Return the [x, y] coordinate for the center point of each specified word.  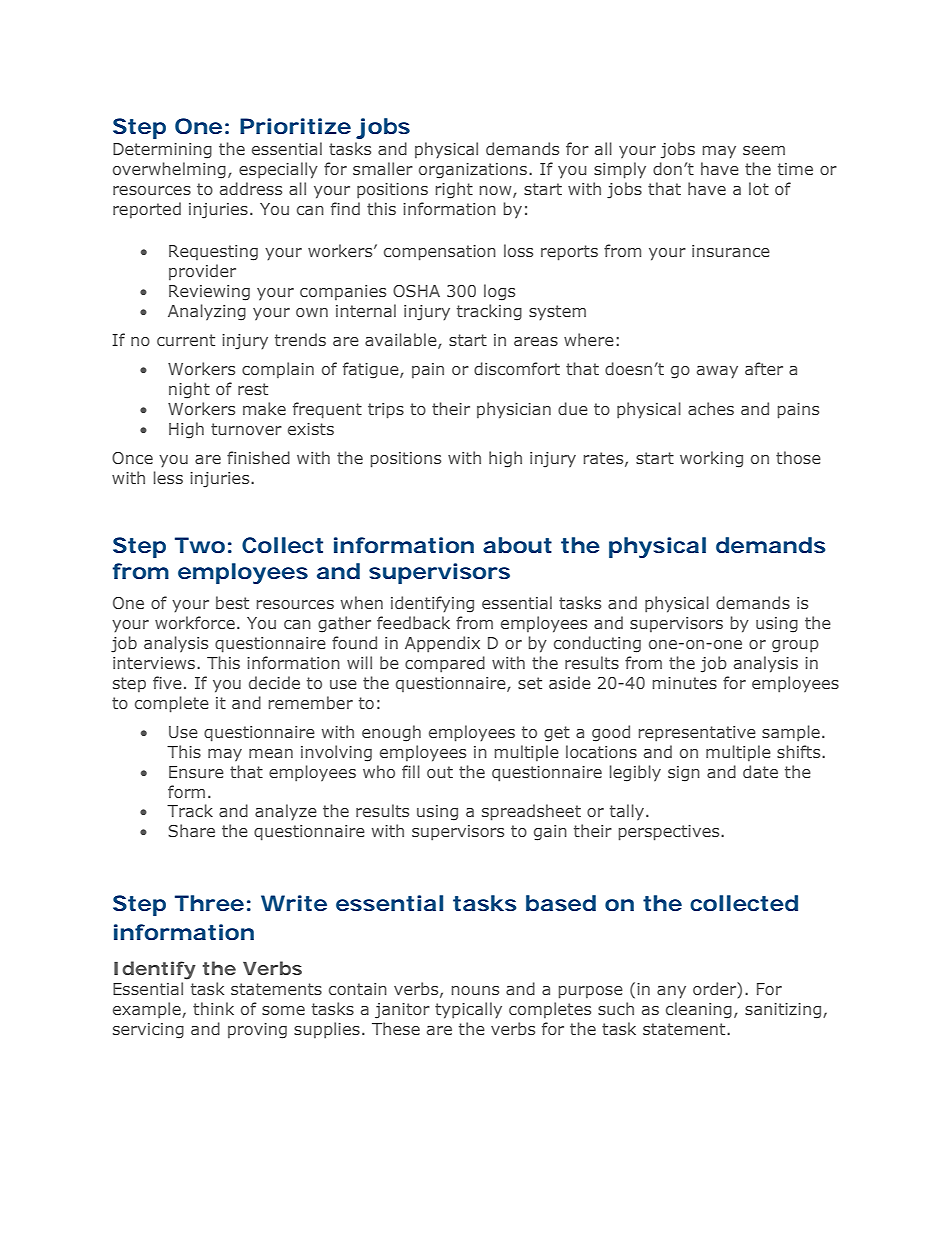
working [711, 459]
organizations [474, 171]
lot [759, 188]
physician [514, 410]
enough [391, 733]
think [213, 1008]
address [251, 188]
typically [468, 1010]
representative [697, 734]
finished [258, 457]
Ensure [196, 772]
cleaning [699, 1010]
